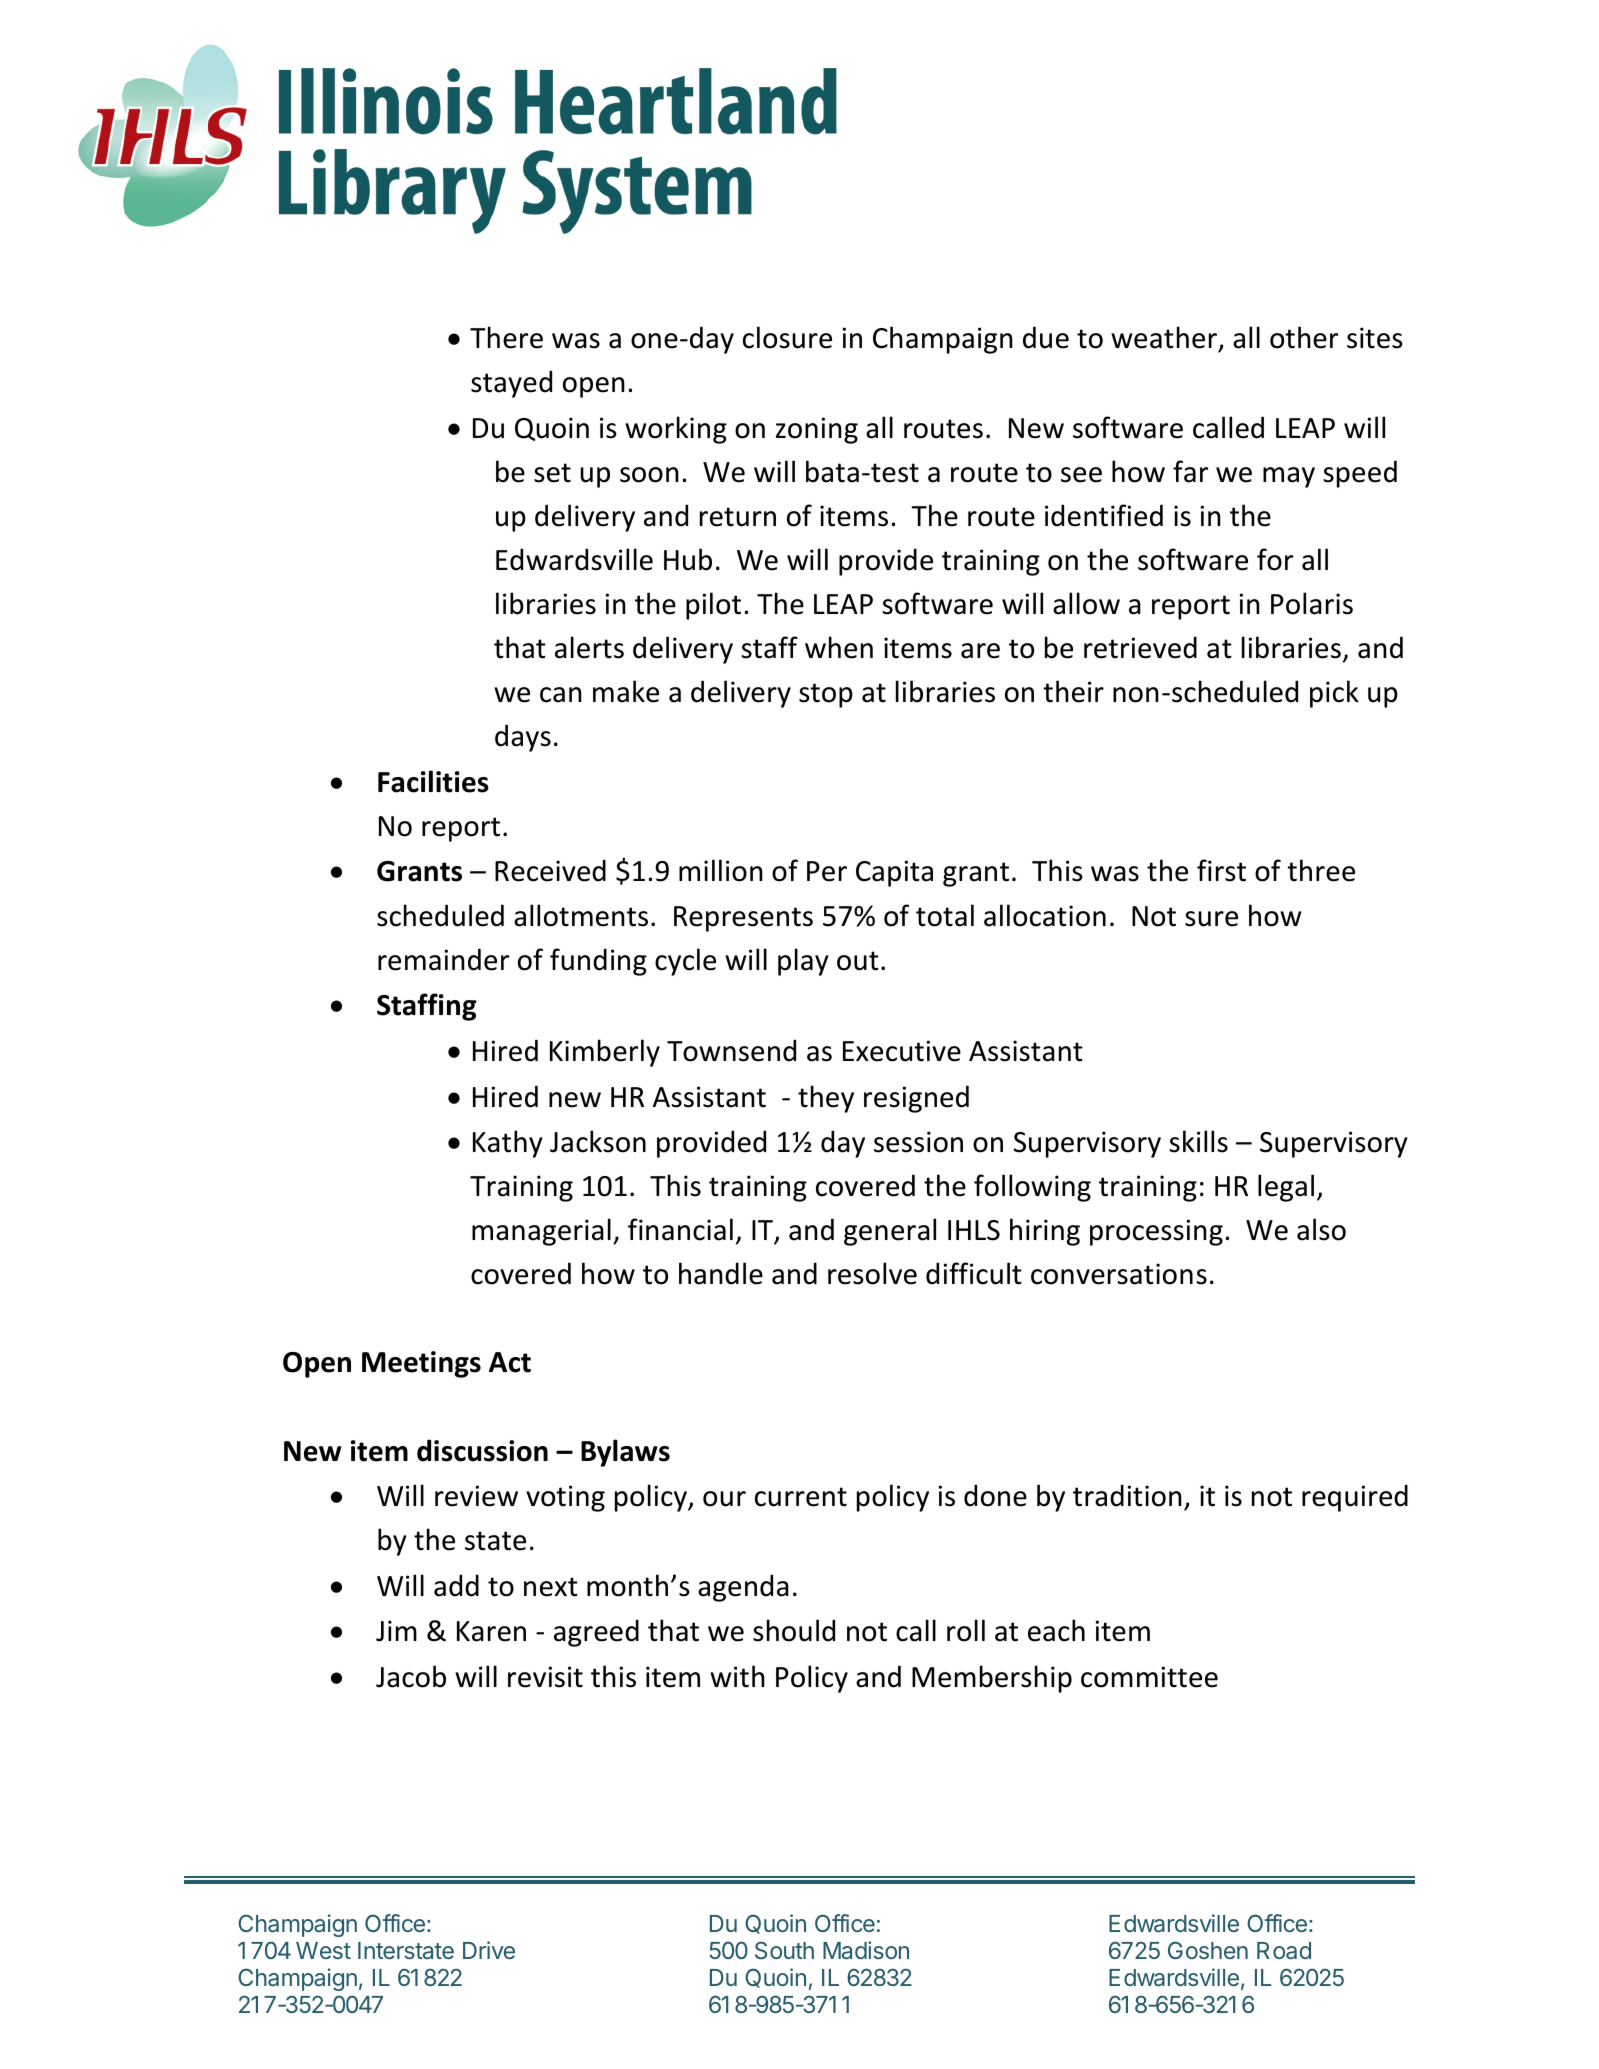  What do you see at coordinates (489, 1950) in the image?
I see `Drive` at bounding box center [489, 1950].
